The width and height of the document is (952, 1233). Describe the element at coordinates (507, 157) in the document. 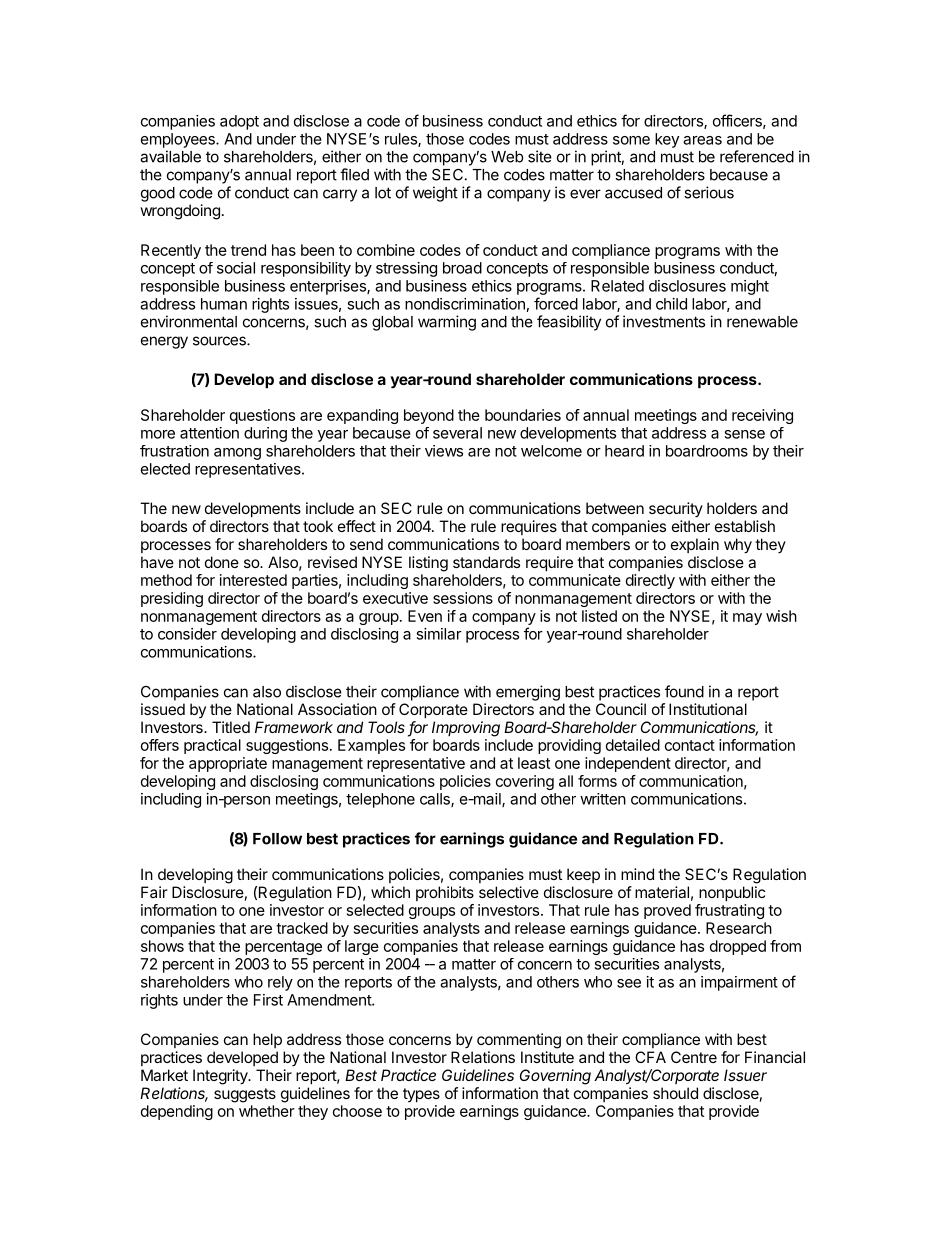

I see `Web` at that location.
